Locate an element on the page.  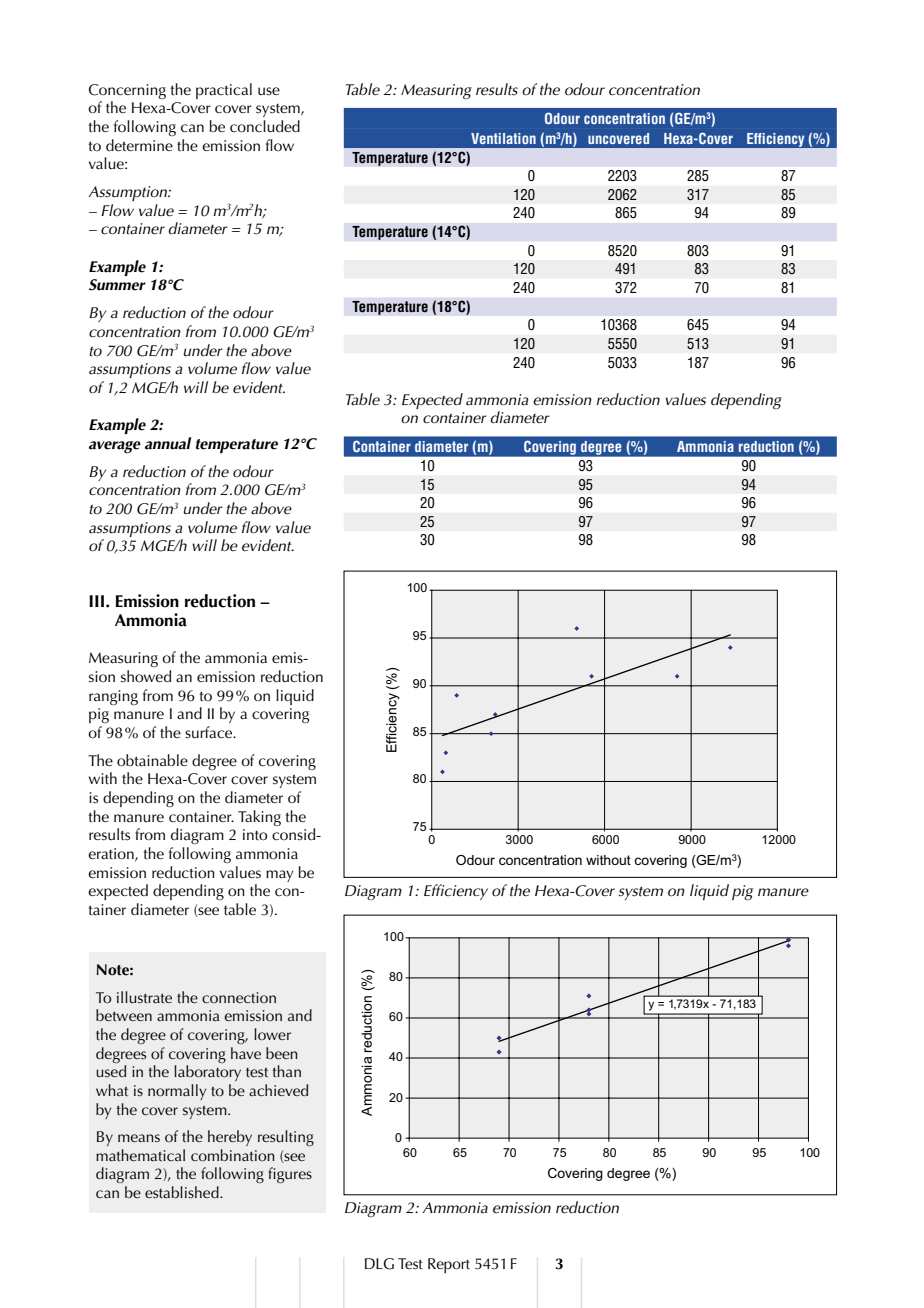
established is located at coordinates (183, 1192).
